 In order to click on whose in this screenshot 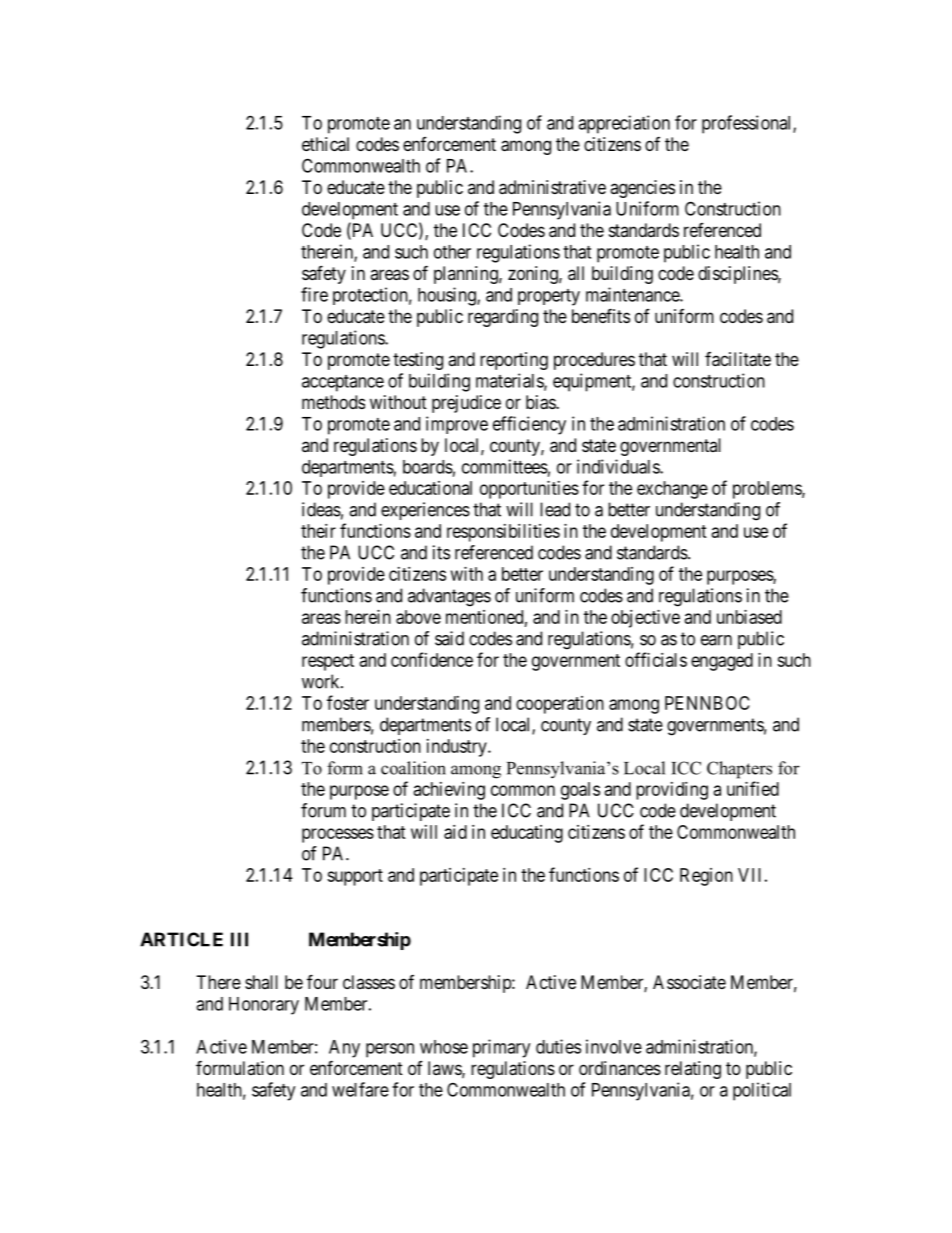, I will do `click(444, 1047)`.
